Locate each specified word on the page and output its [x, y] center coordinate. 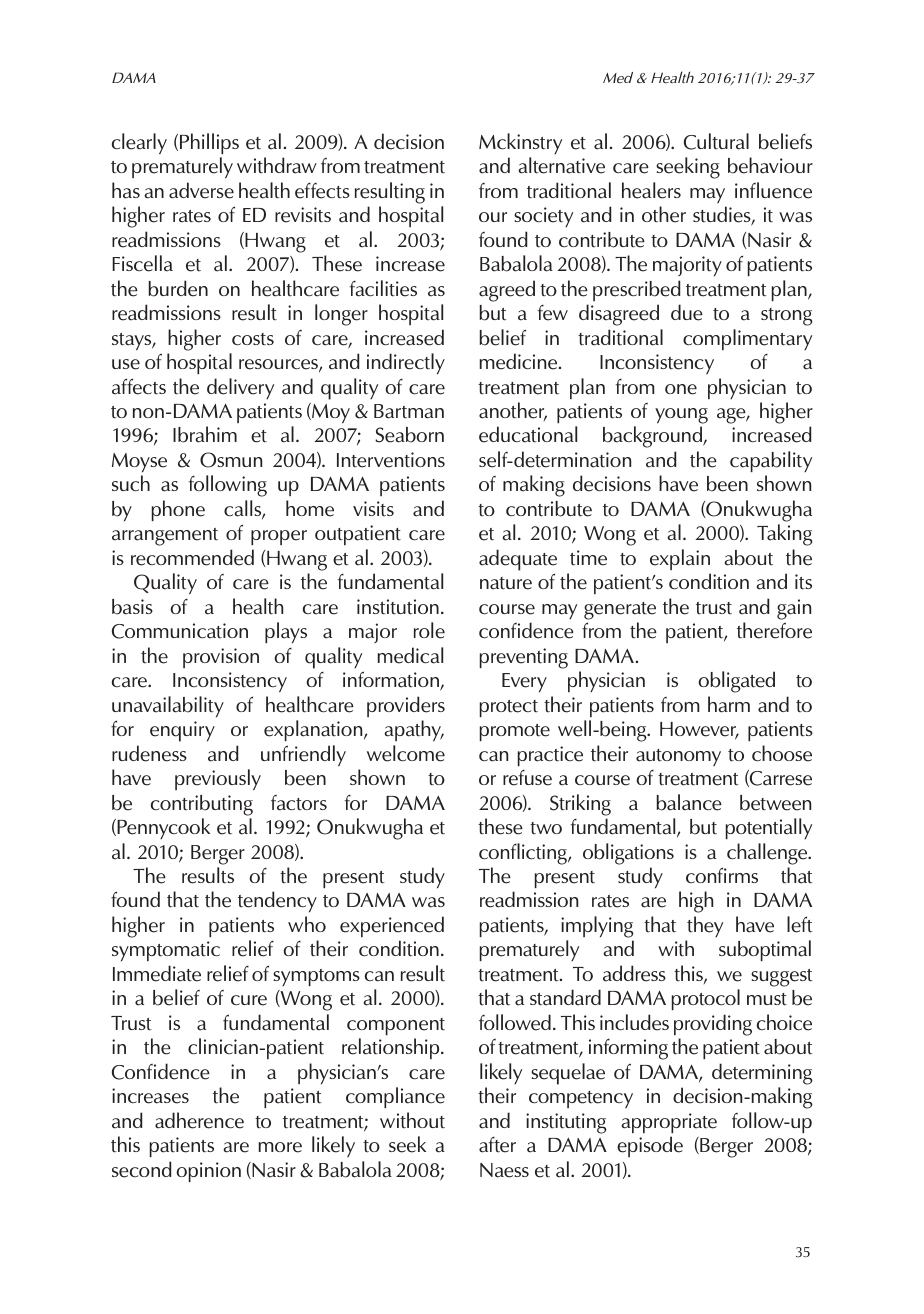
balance [689, 802]
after [497, 1145]
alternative [561, 165]
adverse [201, 190]
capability [771, 461]
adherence [199, 1120]
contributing [202, 805]
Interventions [391, 460]
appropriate [669, 1123]
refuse [527, 778]
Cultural [716, 141]
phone [178, 510]
